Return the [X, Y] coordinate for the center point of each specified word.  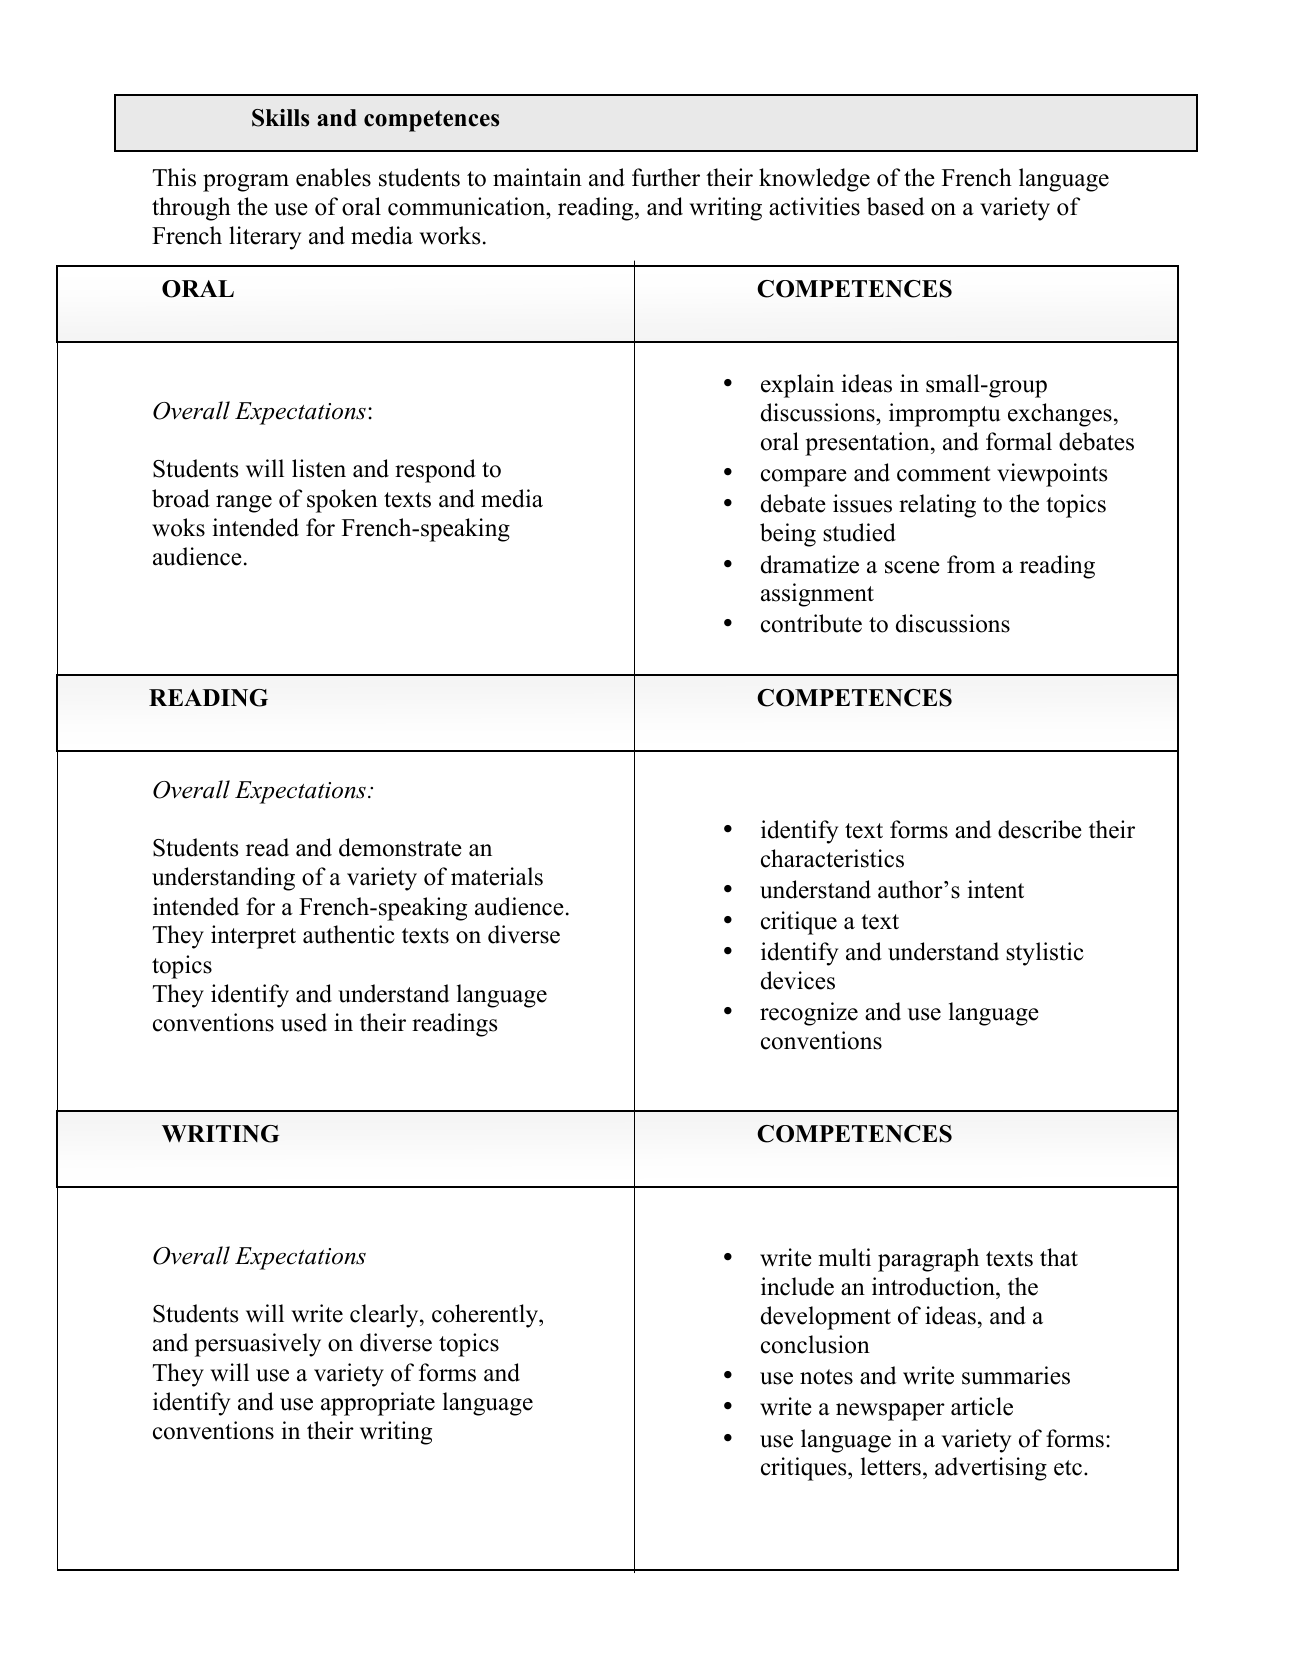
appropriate [378, 1404]
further [666, 177]
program [246, 183]
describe [1040, 829]
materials [497, 876]
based [895, 206]
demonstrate [400, 847]
